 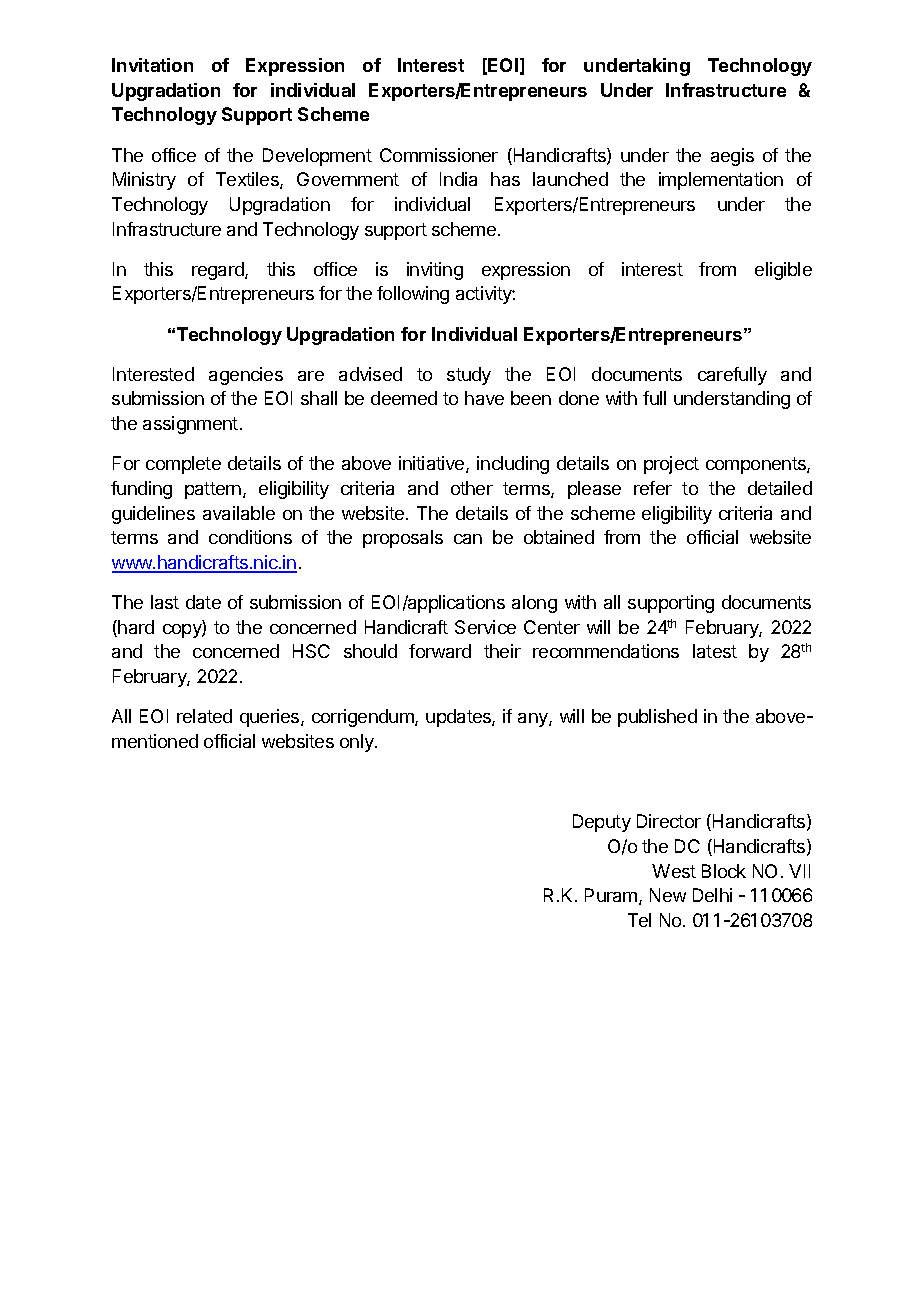 I want to click on related, so click(x=204, y=716).
